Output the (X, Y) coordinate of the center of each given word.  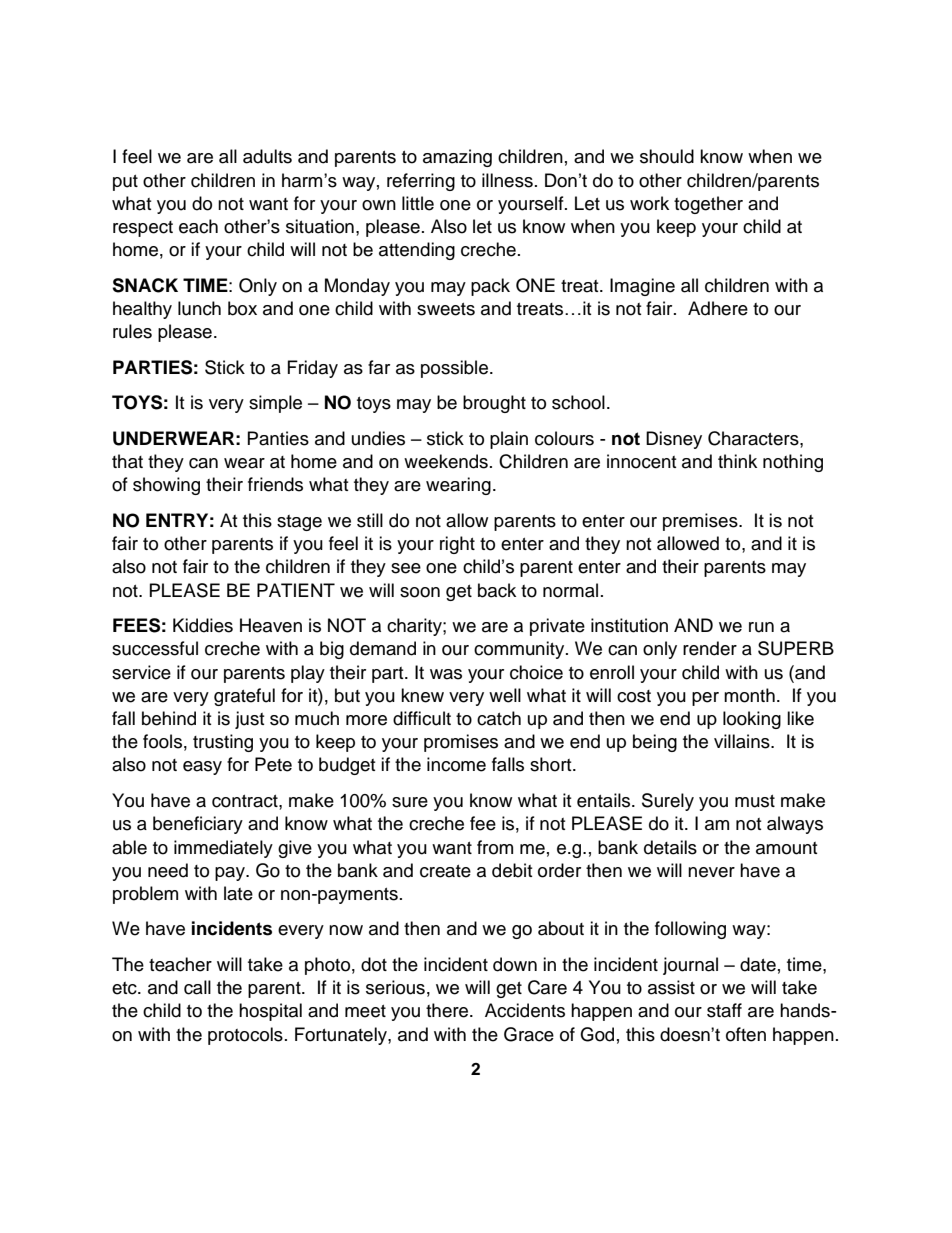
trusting (223, 743)
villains (743, 741)
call (197, 987)
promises (461, 743)
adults (267, 156)
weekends (446, 461)
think (737, 461)
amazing (457, 158)
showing (166, 486)
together (708, 205)
